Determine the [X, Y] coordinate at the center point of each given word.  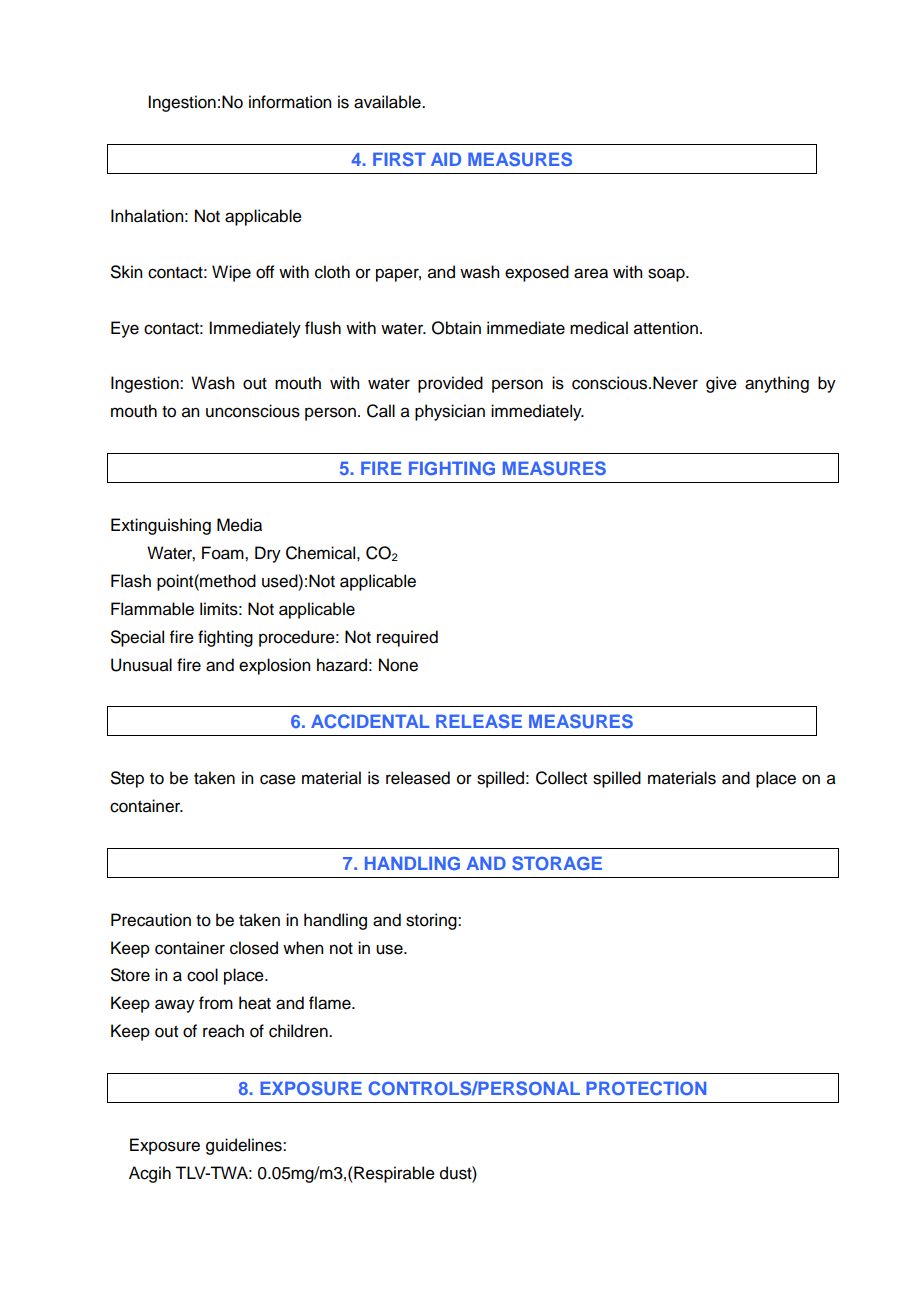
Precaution [151, 920]
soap [667, 275]
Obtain [456, 328]
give [721, 384]
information [290, 102]
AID [446, 159]
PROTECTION [646, 1088]
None [398, 665]
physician [450, 412]
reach [223, 1031]
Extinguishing [161, 526]
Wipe [231, 273]
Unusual [141, 665]
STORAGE [557, 863]
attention [666, 328]
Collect [561, 778]
